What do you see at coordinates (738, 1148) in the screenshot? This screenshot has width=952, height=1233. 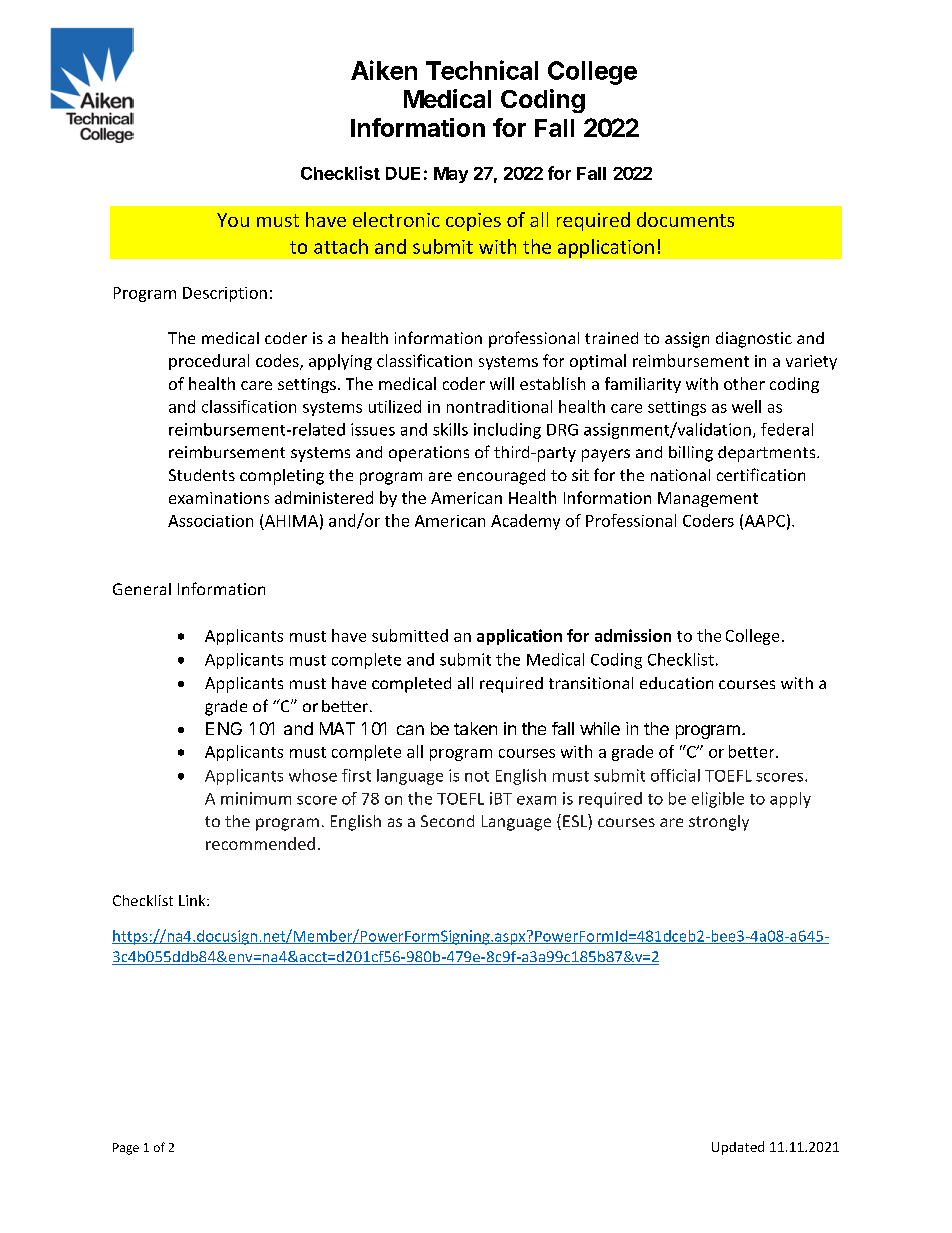 I see `Updated` at bounding box center [738, 1148].
